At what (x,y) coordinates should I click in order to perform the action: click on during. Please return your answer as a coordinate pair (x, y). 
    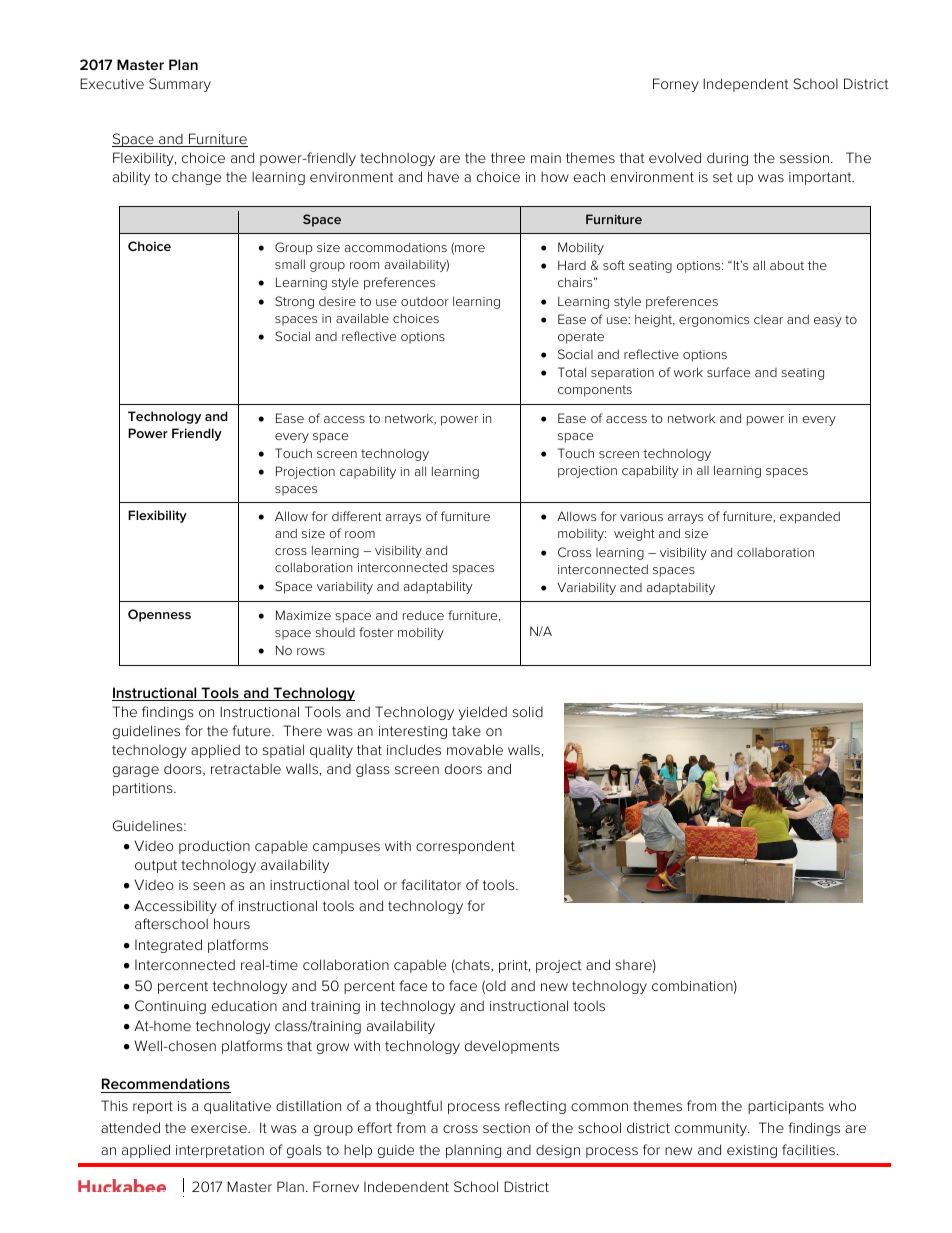
    Looking at the image, I should click on (727, 159).
